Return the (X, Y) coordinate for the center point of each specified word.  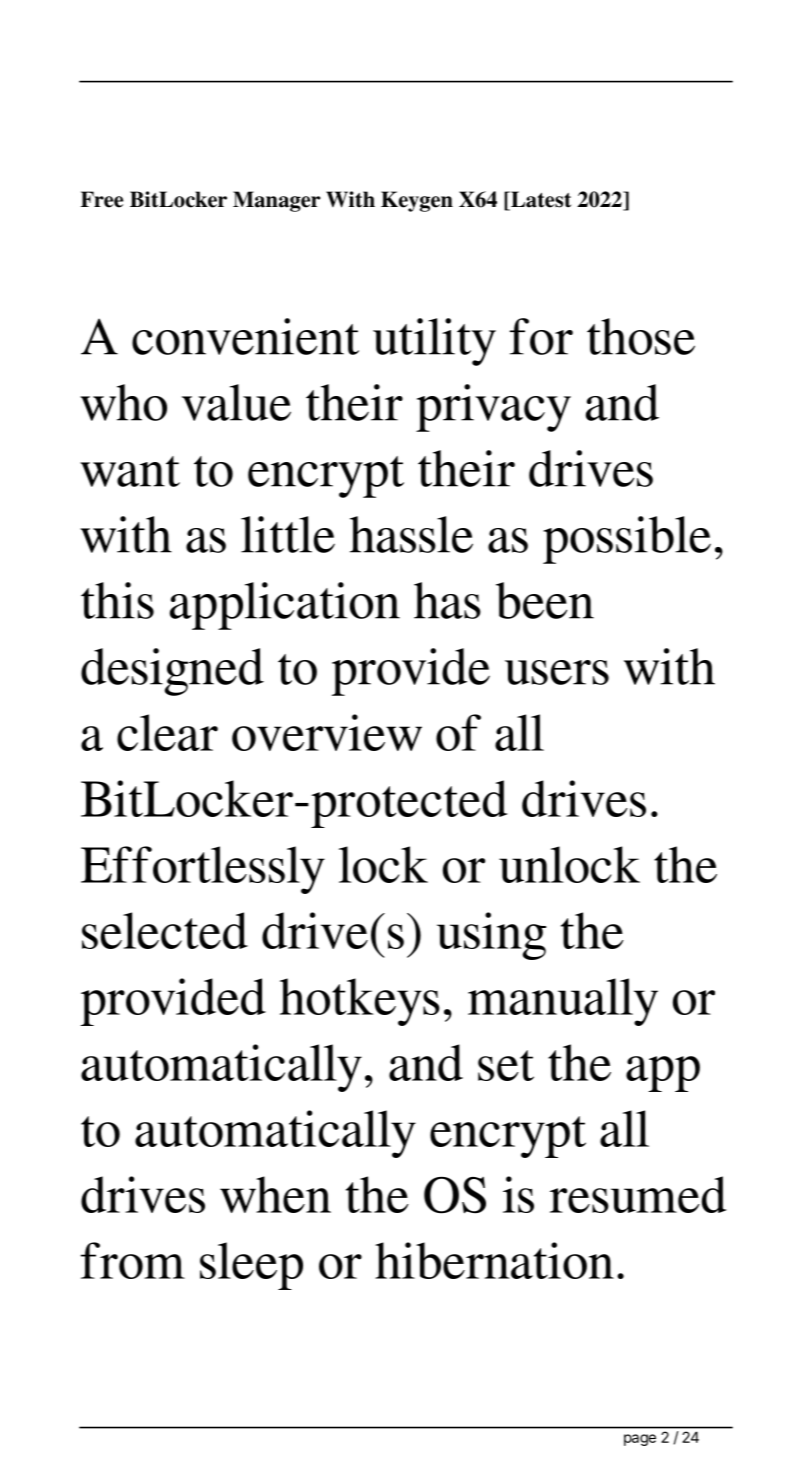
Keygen (417, 201)
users (557, 672)
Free (102, 199)
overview (327, 732)
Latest (540, 200)
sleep (251, 1266)
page (640, 1440)
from (133, 1260)
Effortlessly (203, 870)
